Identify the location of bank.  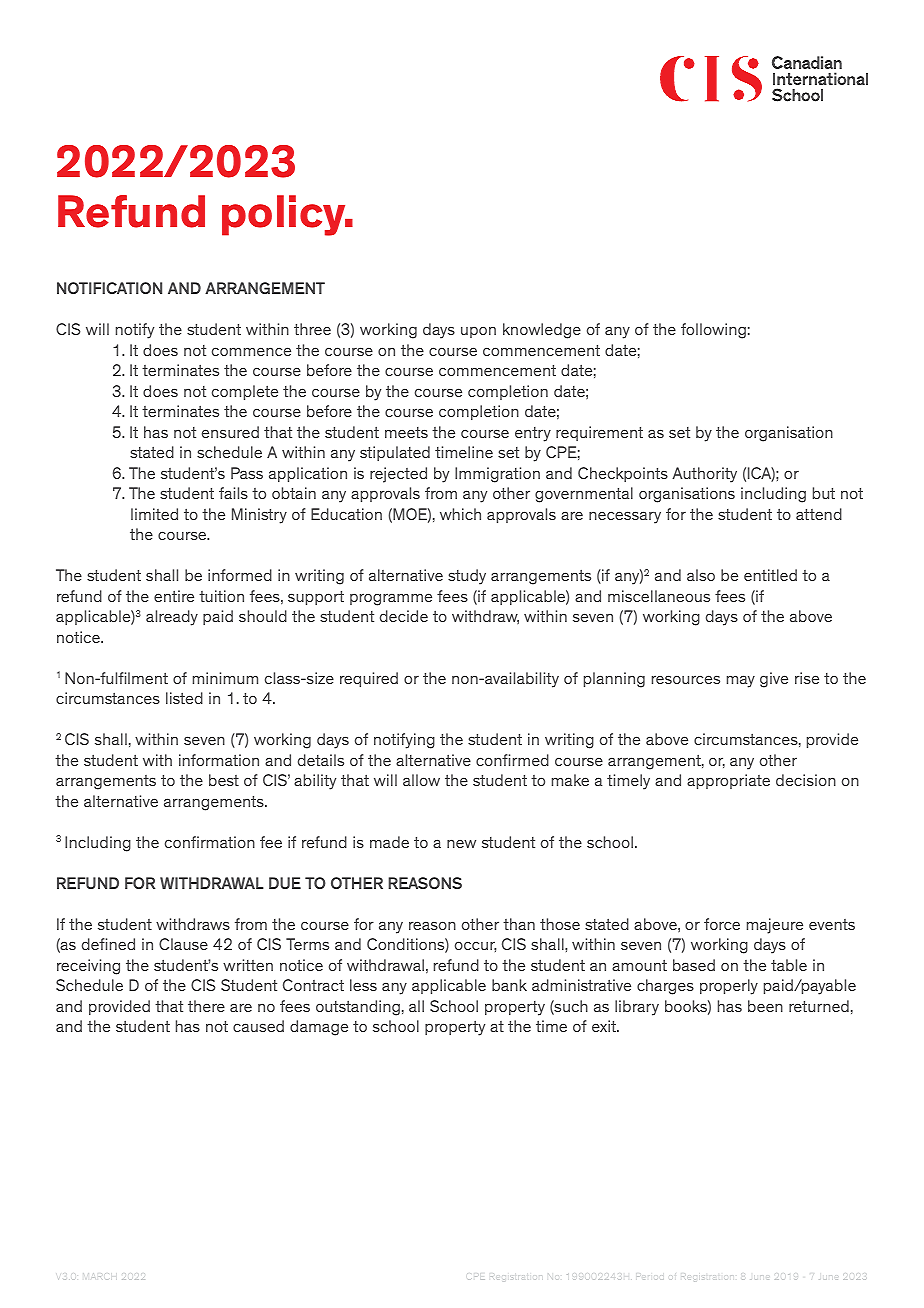
(509, 985).
